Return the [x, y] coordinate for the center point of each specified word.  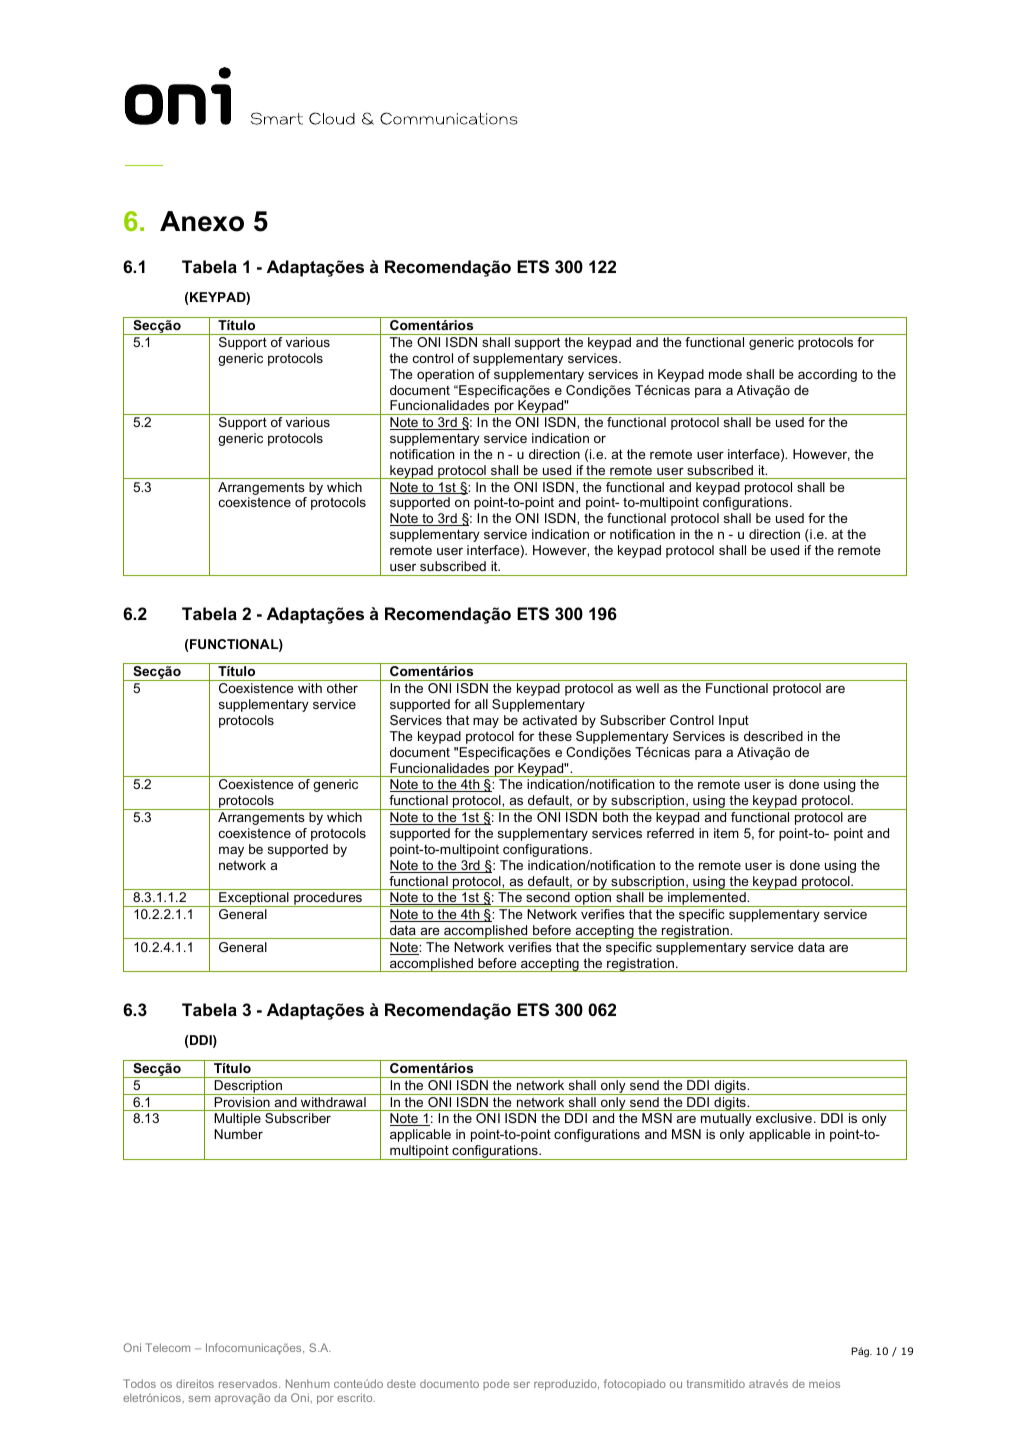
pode [496, 1384]
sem [199, 1399]
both [615, 817]
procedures [328, 899]
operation [445, 375]
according [827, 375]
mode [725, 374]
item [726, 833]
